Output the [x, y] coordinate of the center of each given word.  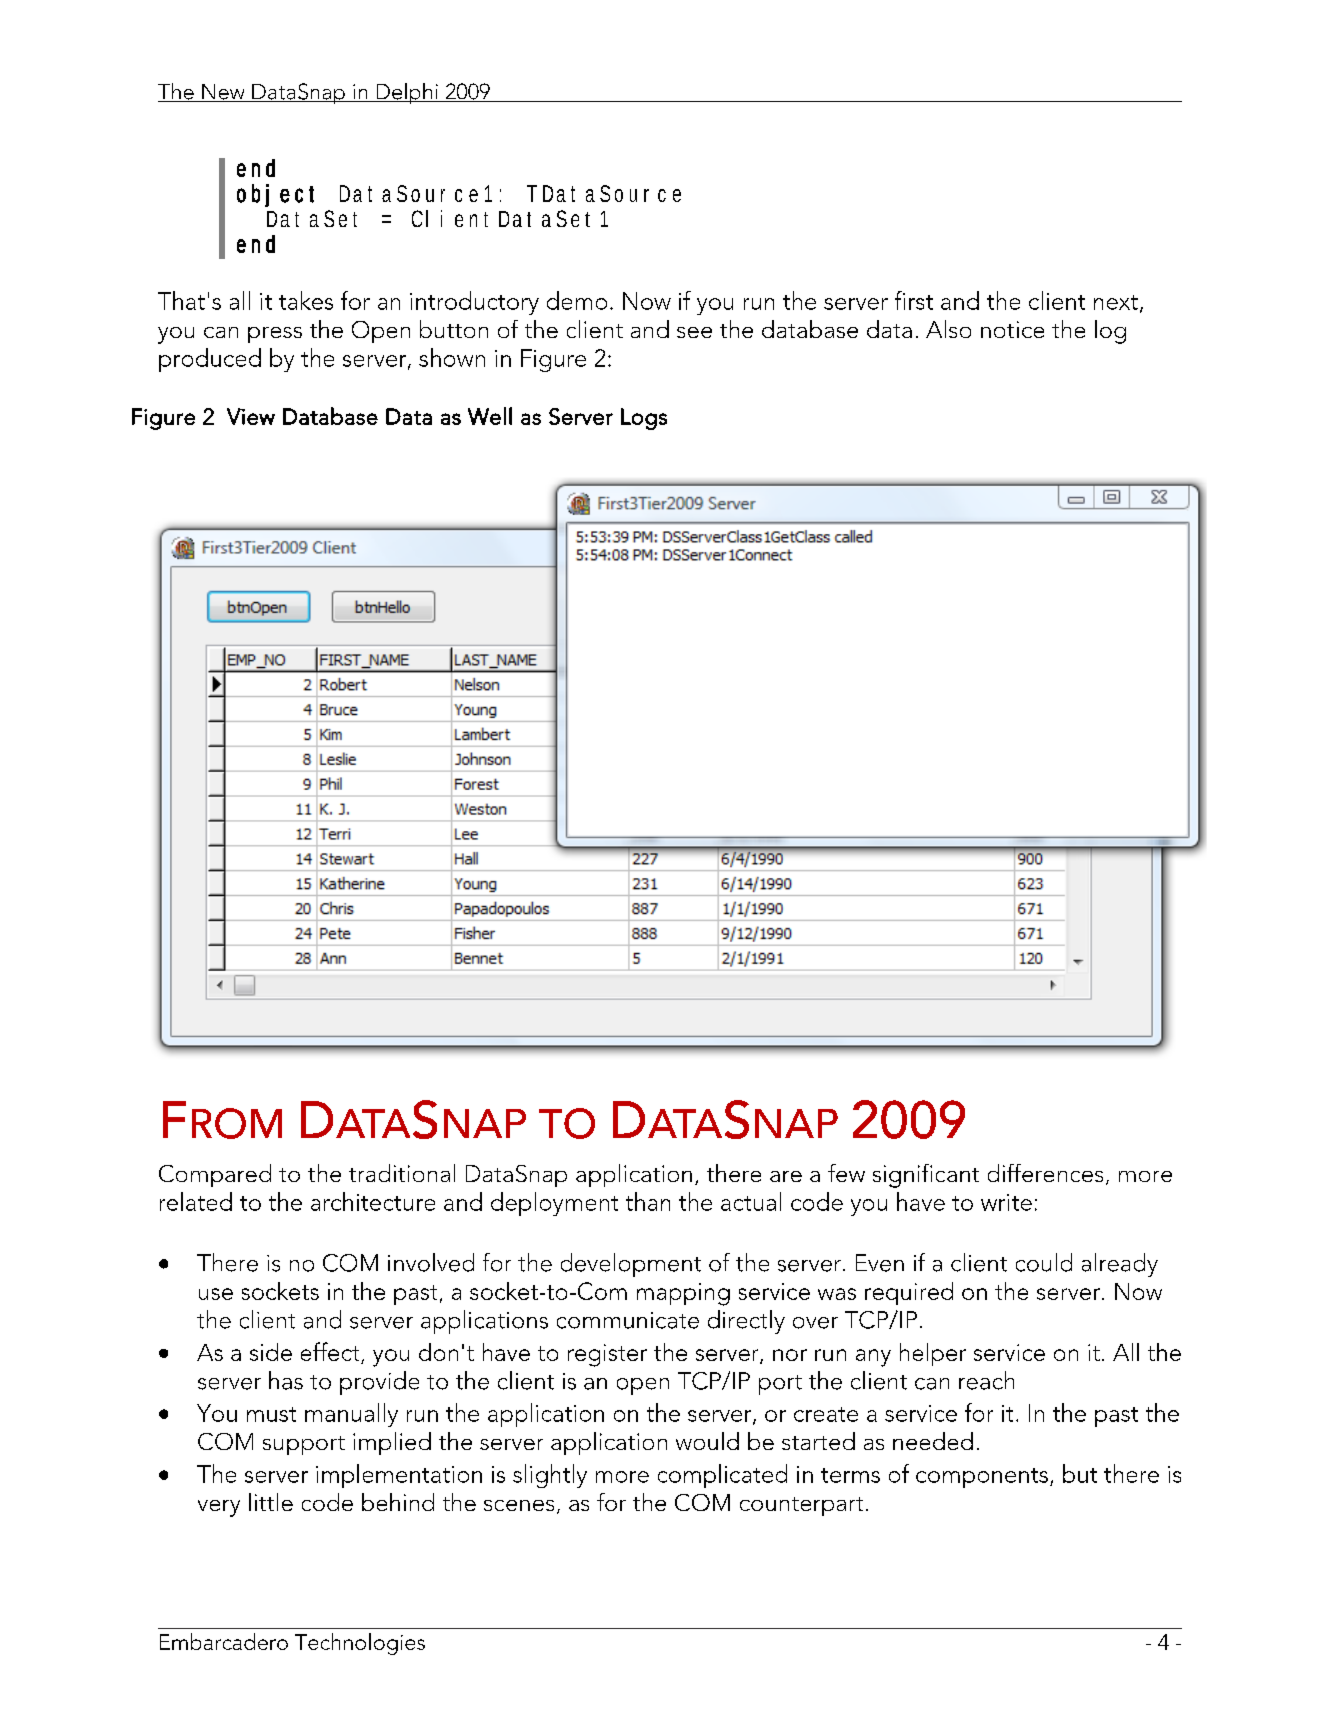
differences [1045, 1173]
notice [1012, 329]
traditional [402, 1173]
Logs [644, 419]
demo [577, 300]
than [648, 1201]
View [251, 416]
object [275, 195]
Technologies [360, 1644]
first [914, 300]
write [1006, 1202]
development [631, 1265]
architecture [373, 1201]
